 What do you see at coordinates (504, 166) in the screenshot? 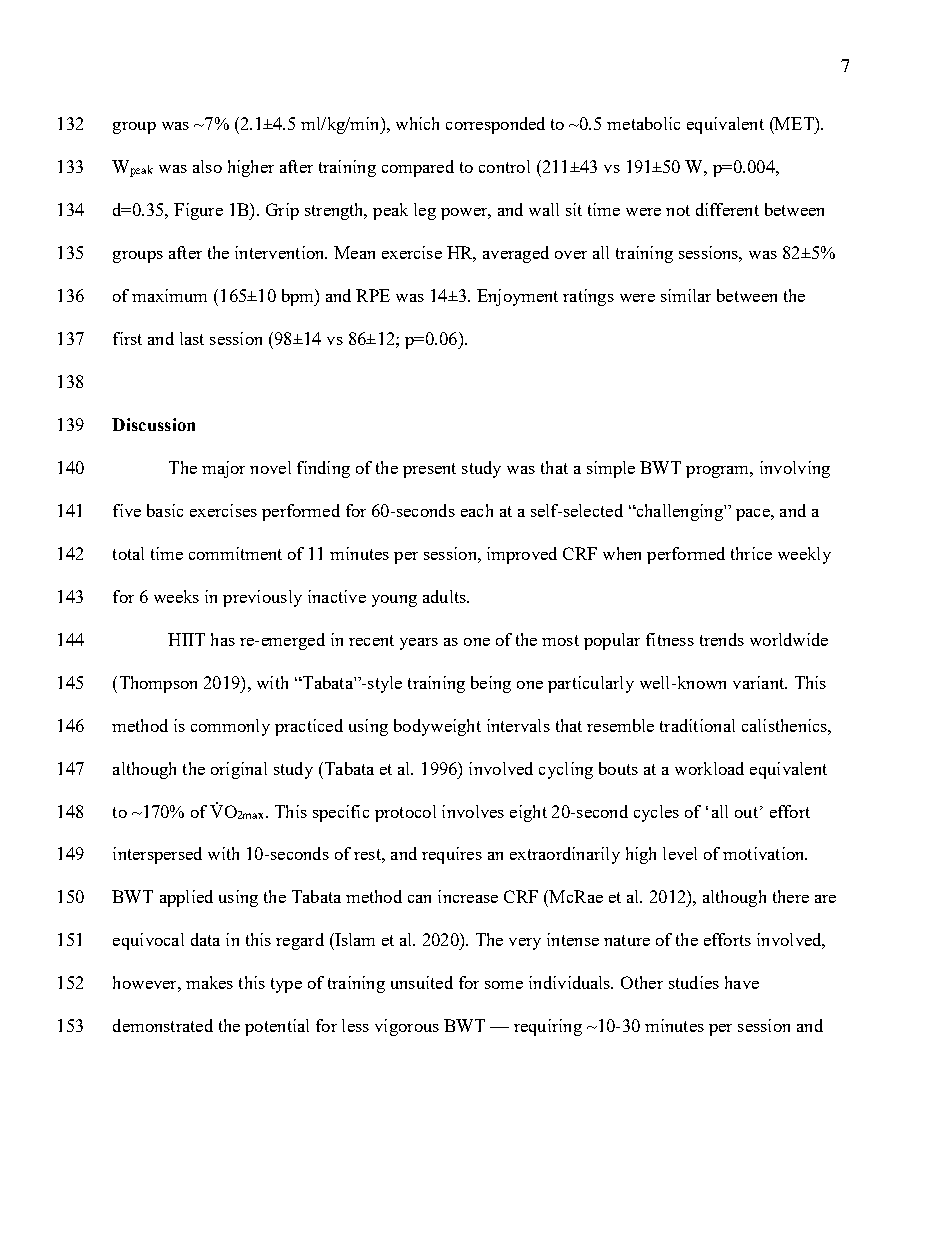
I see `control` at bounding box center [504, 166].
